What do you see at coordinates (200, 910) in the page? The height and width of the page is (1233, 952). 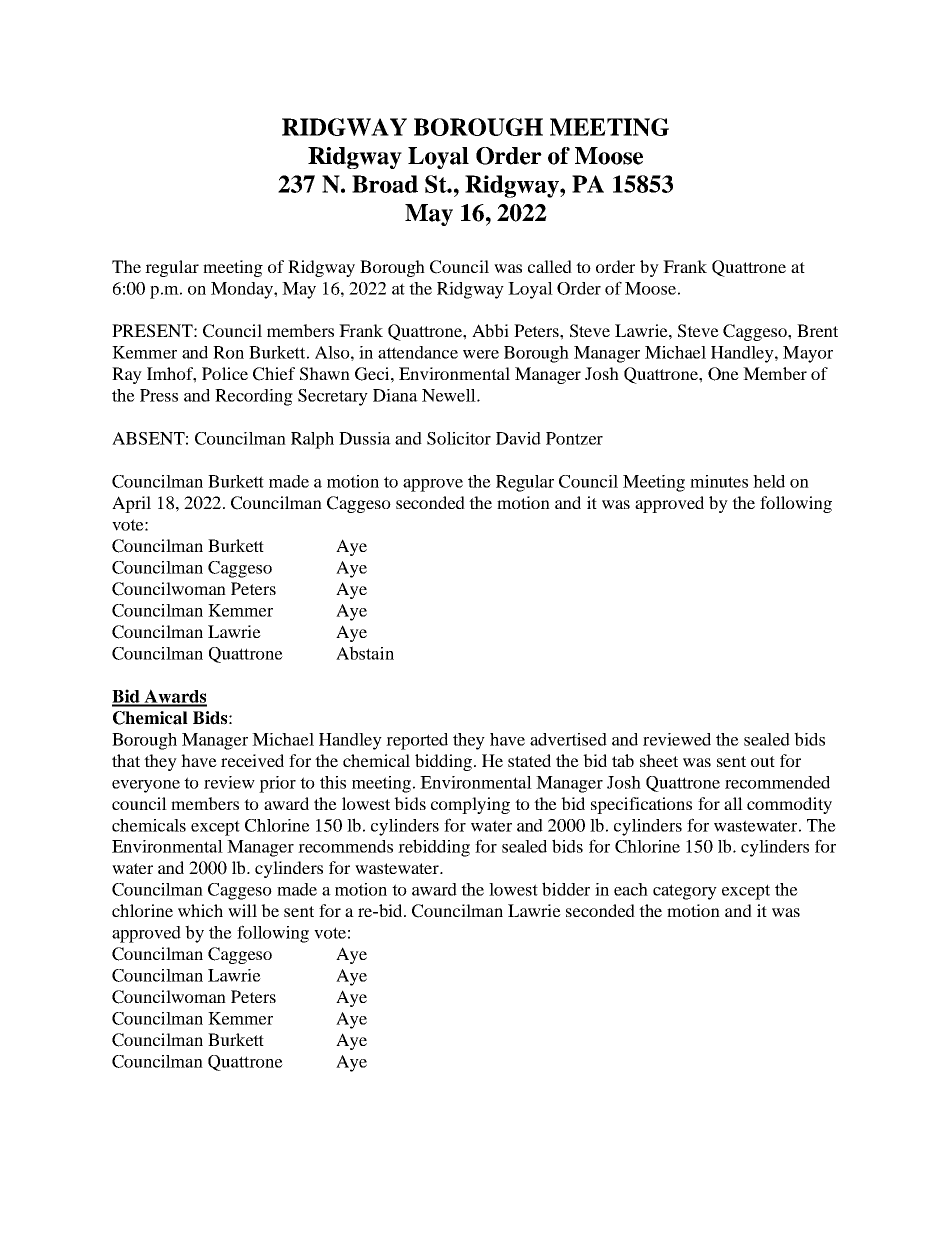 I see `which` at bounding box center [200, 910].
